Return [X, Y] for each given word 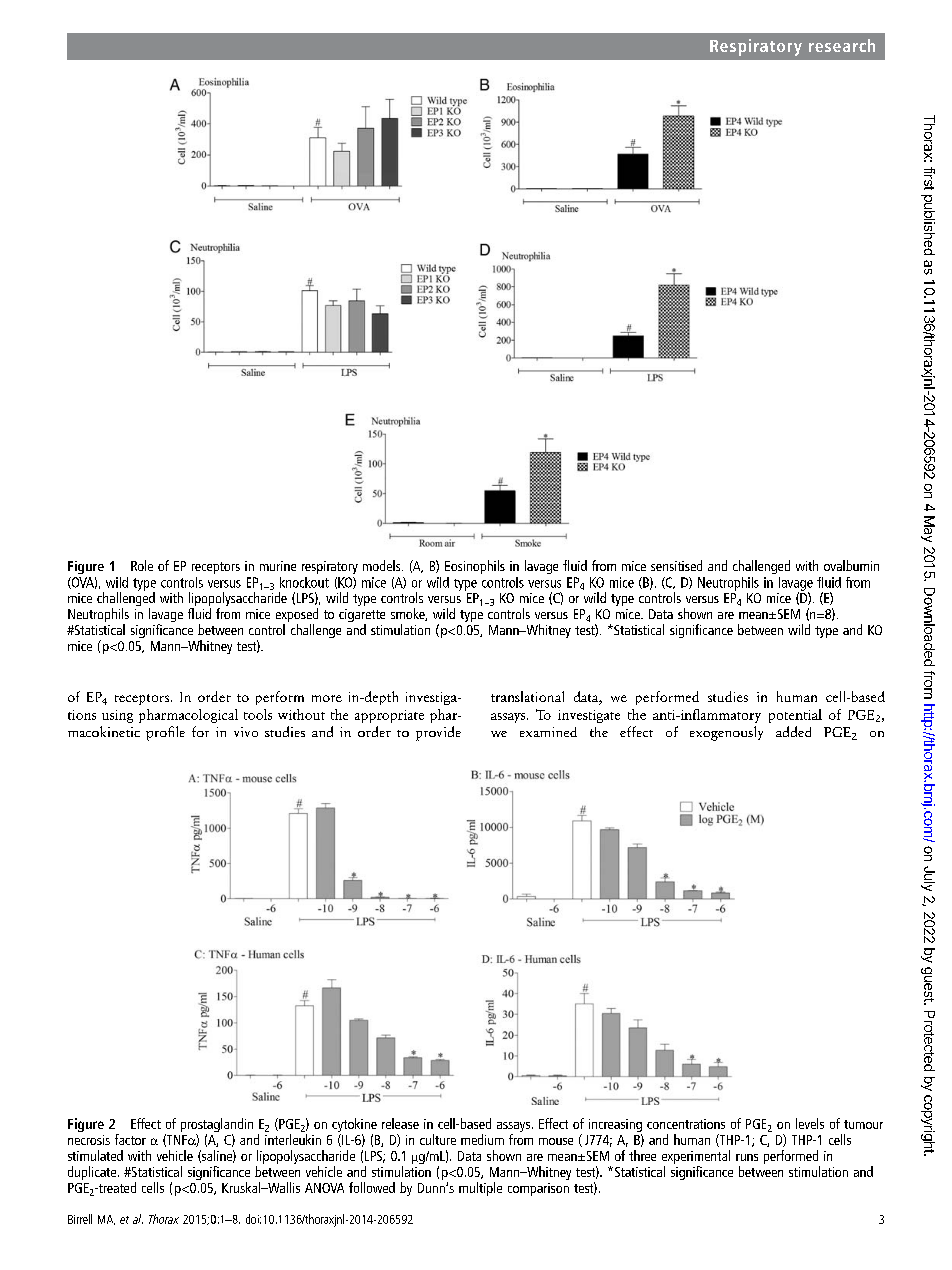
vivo [246, 732]
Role [142, 565]
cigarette [362, 617]
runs [747, 1157]
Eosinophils [475, 567]
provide [438, 733]
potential [795, 716]
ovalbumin [851, 565]
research [842, 45]
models [383, 565]
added [793, 731]
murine [278, 566]
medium [482, 1139]
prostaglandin [217, 1126]
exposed [297, 616]
